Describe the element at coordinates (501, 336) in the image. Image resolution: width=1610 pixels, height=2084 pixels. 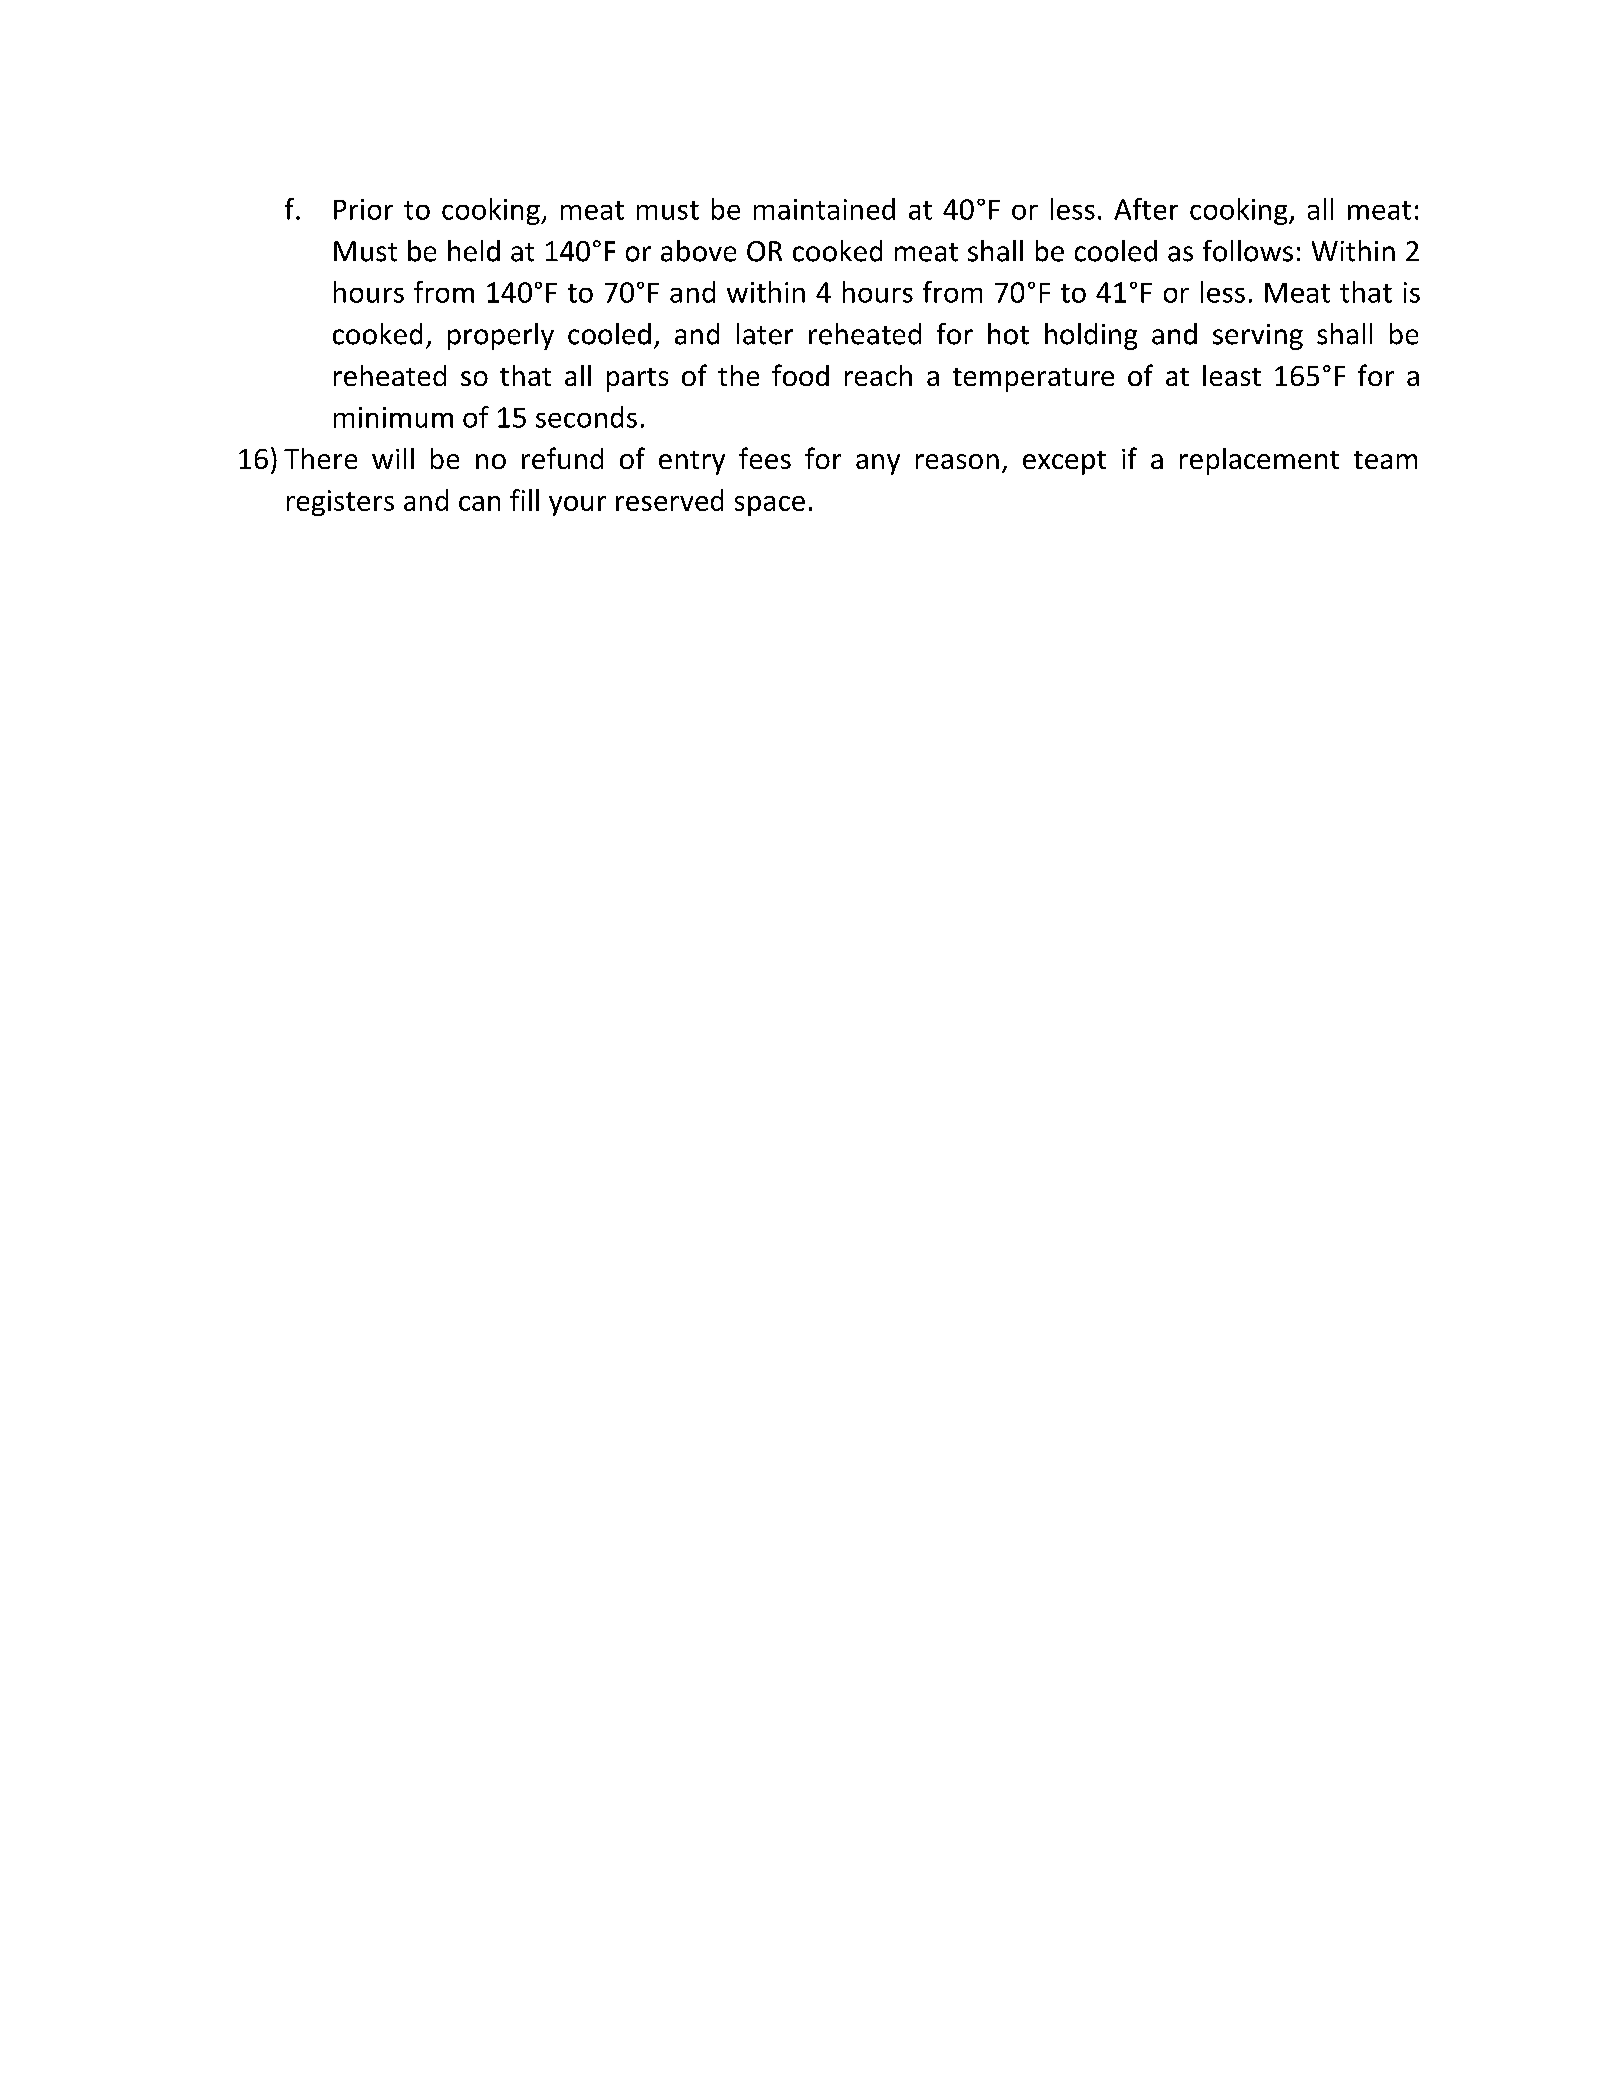
I see `properly` at that location.
